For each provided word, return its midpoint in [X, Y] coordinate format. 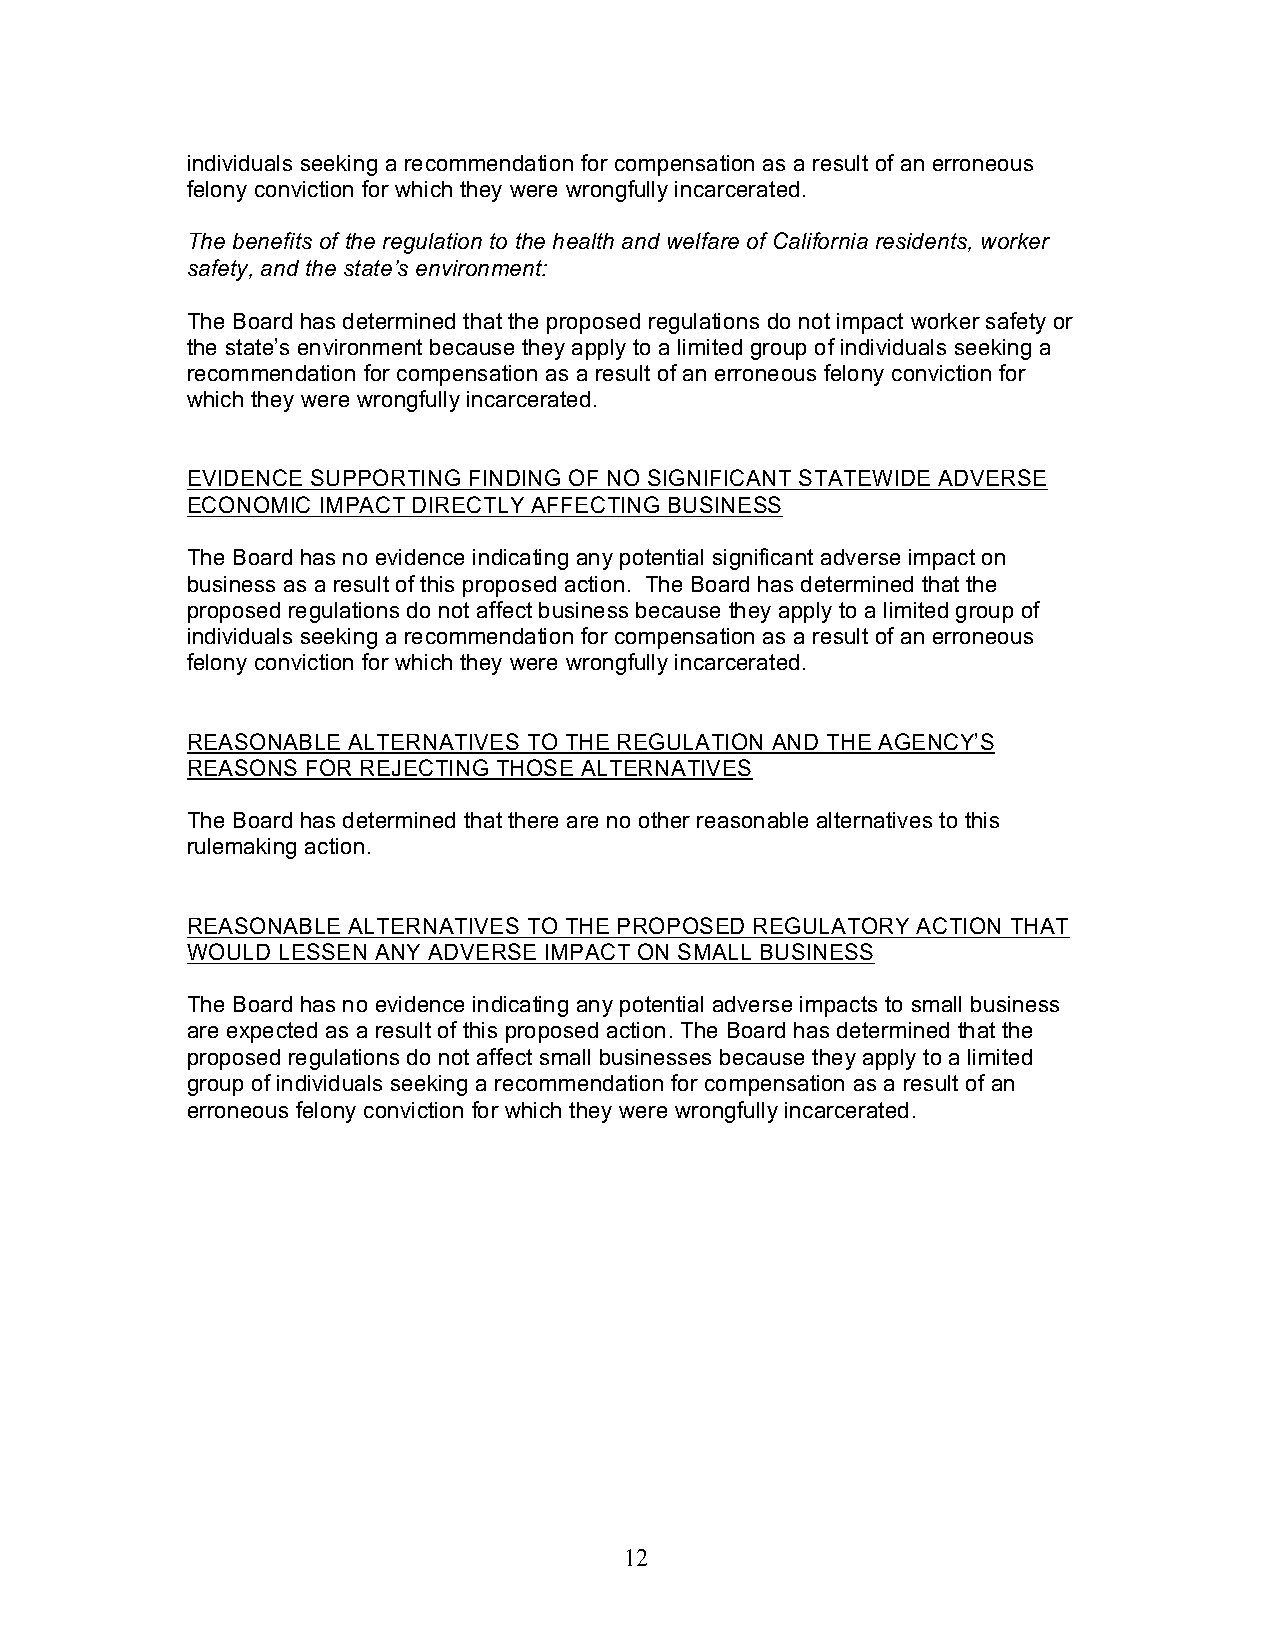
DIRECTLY [468, 504]
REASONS [243, 769]
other [664, 820]
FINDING [515, 477]
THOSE [534, 769]
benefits [272, 240]
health [583, 241]
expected [272, 1032]
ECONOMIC [249, 504]
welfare [703, 240]
